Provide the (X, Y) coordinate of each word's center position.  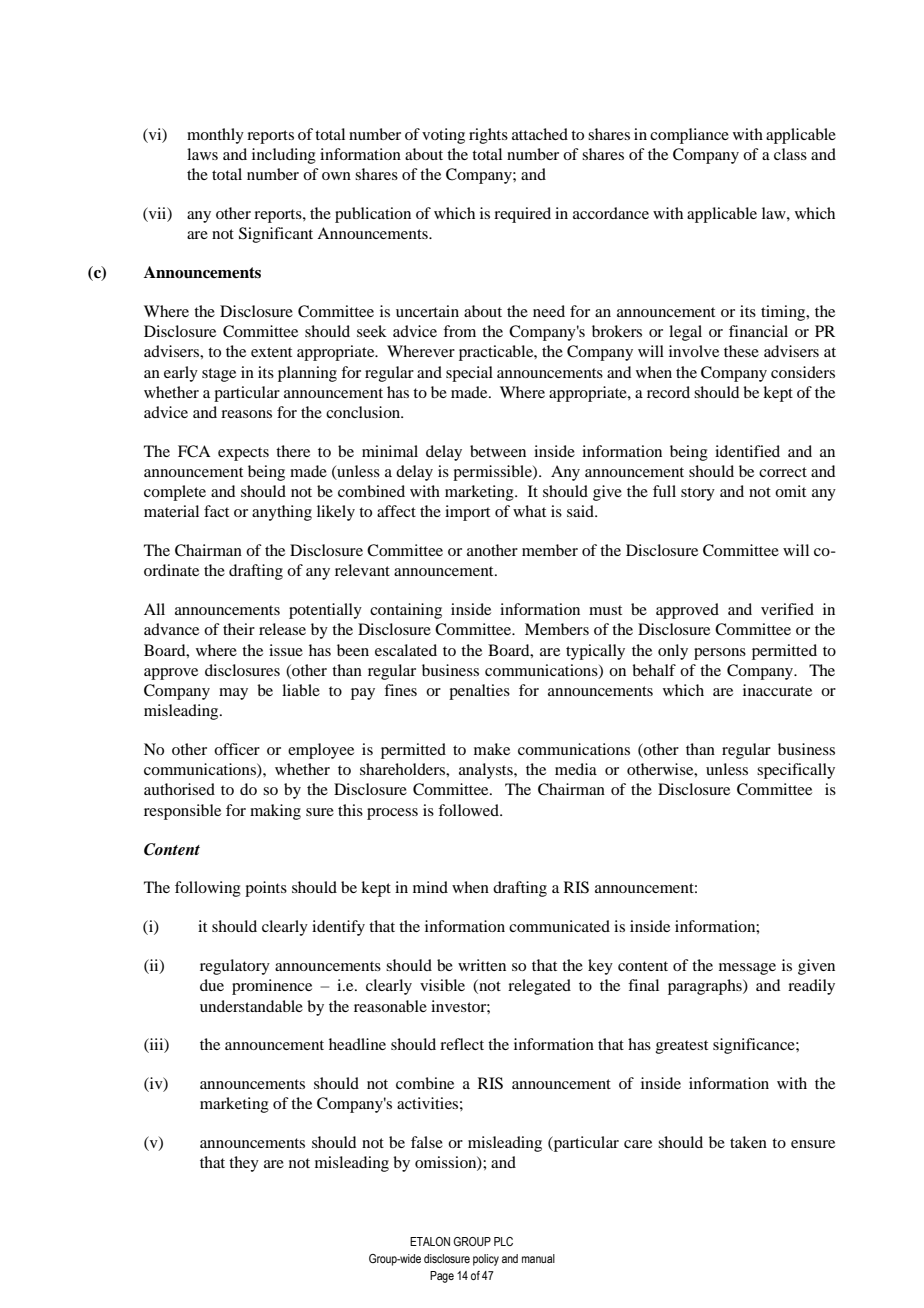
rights (488, 136)
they (244, 1164)
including (284, 156)
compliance (689, 136)
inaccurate (777, 690)
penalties (479, 692)
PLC (503, 1241)
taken (748, 1142)
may (233, 694)
